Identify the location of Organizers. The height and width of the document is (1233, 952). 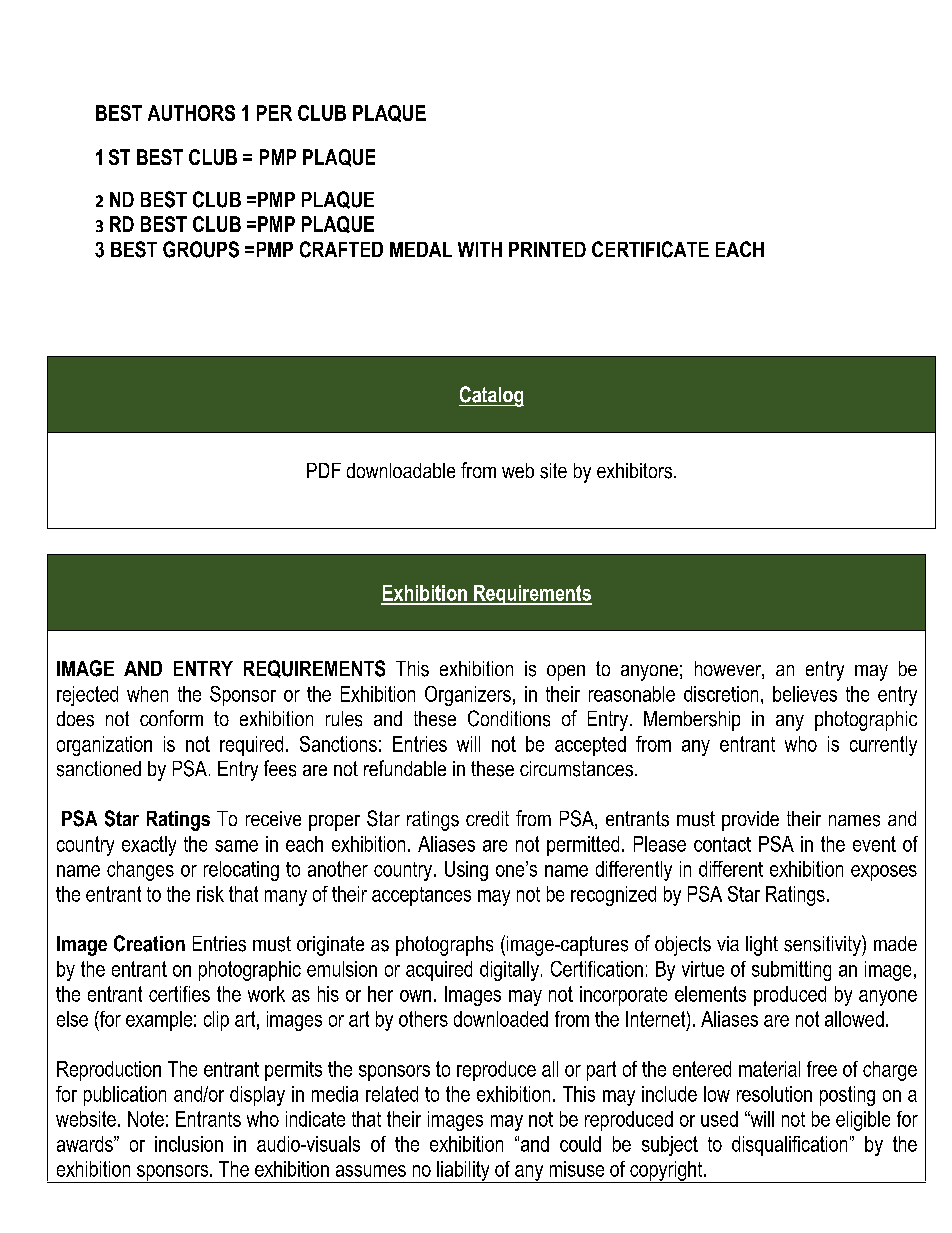
(468, 696).
